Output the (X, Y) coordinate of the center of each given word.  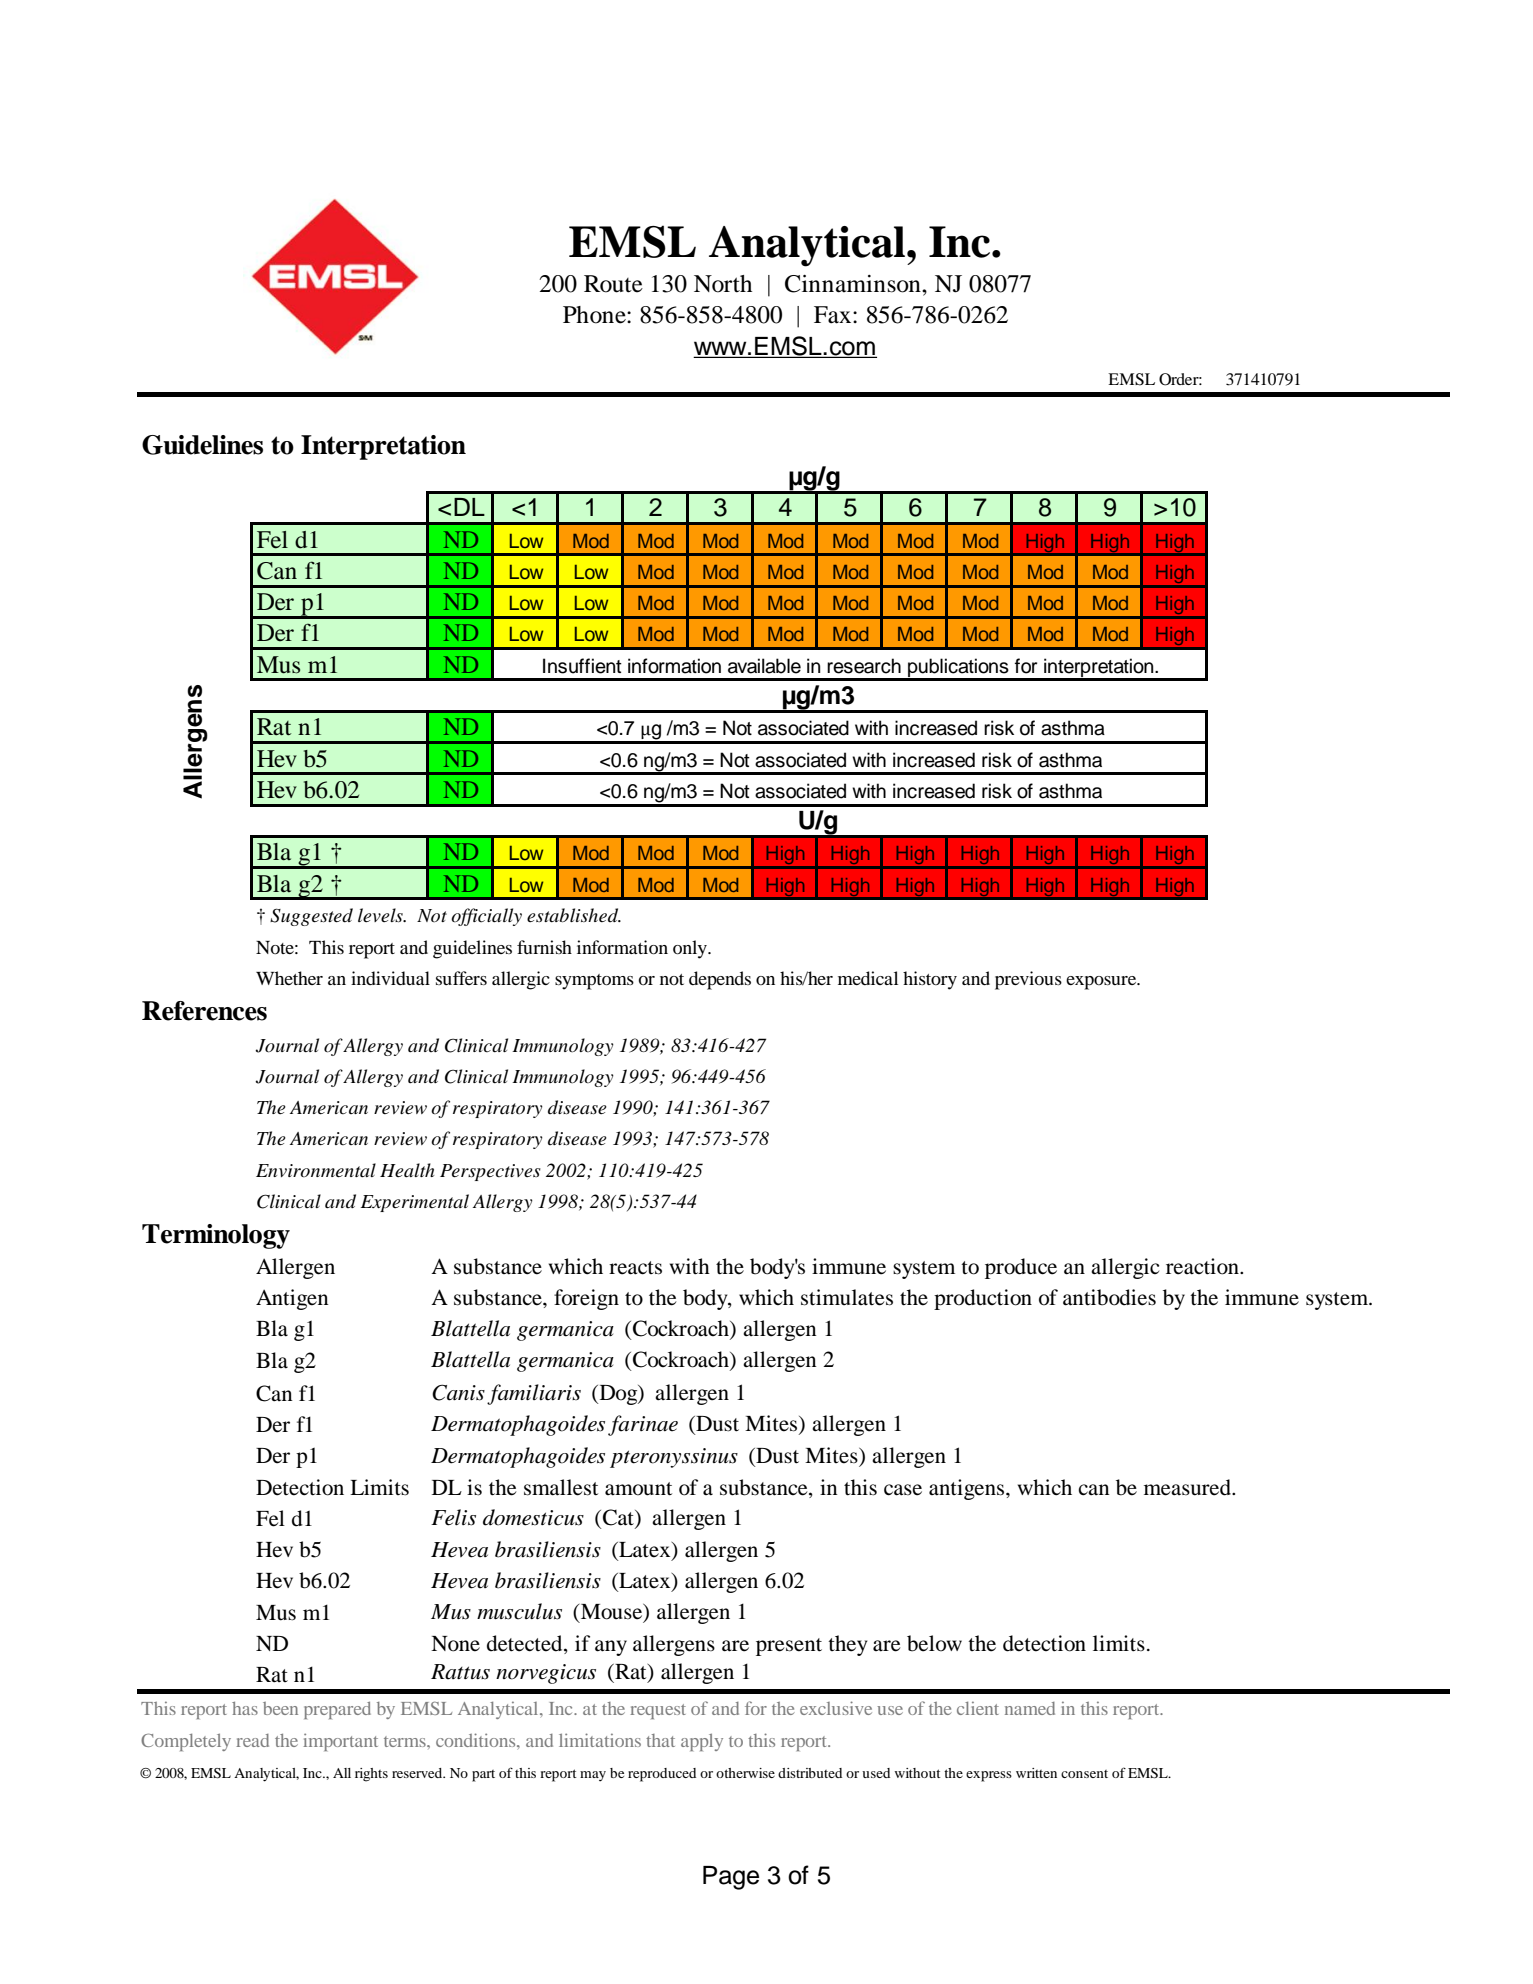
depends (720, 980)
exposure (1102, 983)
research (864, 666)
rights (371, 1775)
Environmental (316, 1170)
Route (613, 284)
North (723, 284)
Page (731, 1878)
